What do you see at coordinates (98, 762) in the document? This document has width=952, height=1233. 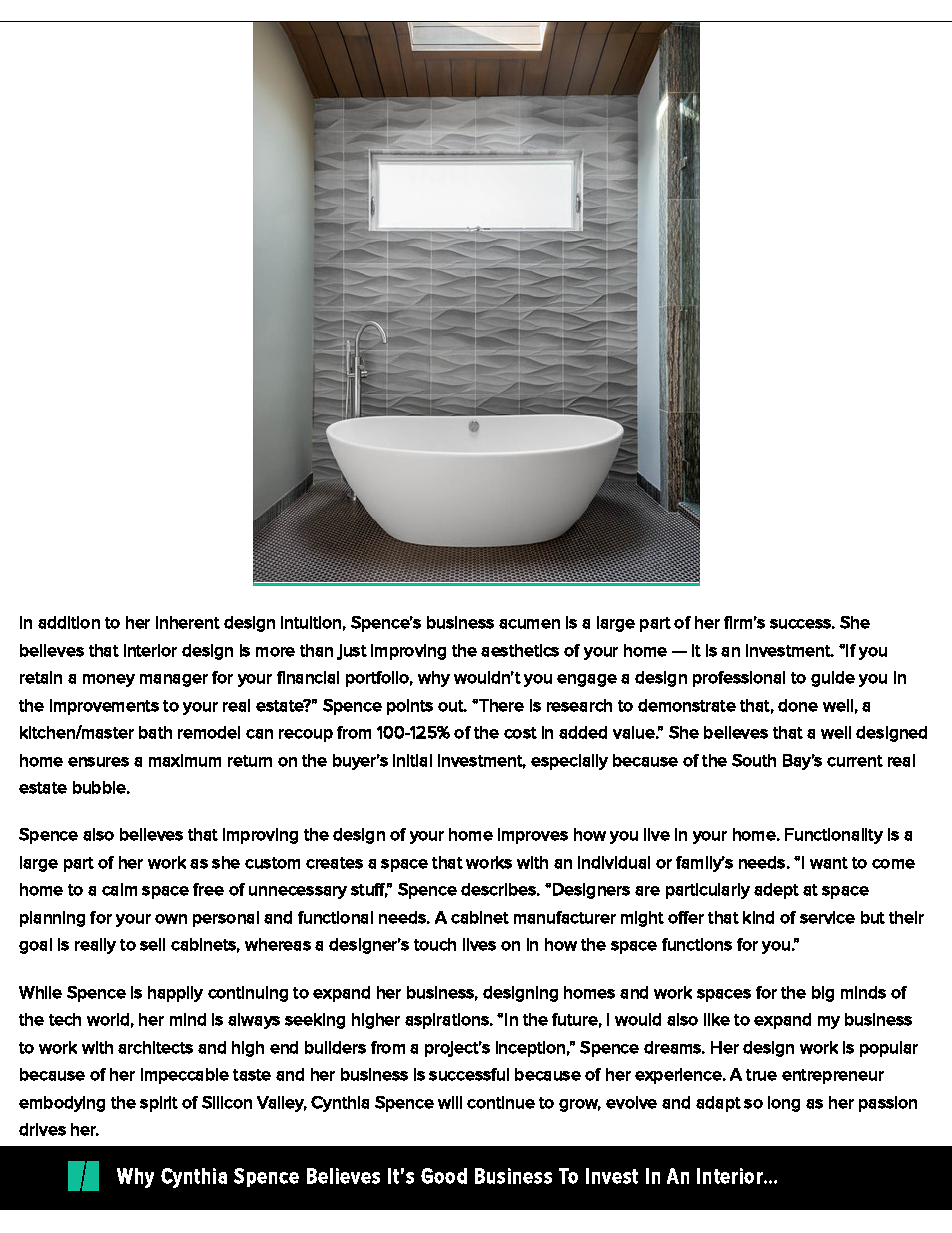 I see `ensures` at bounding box center [98, 762].
